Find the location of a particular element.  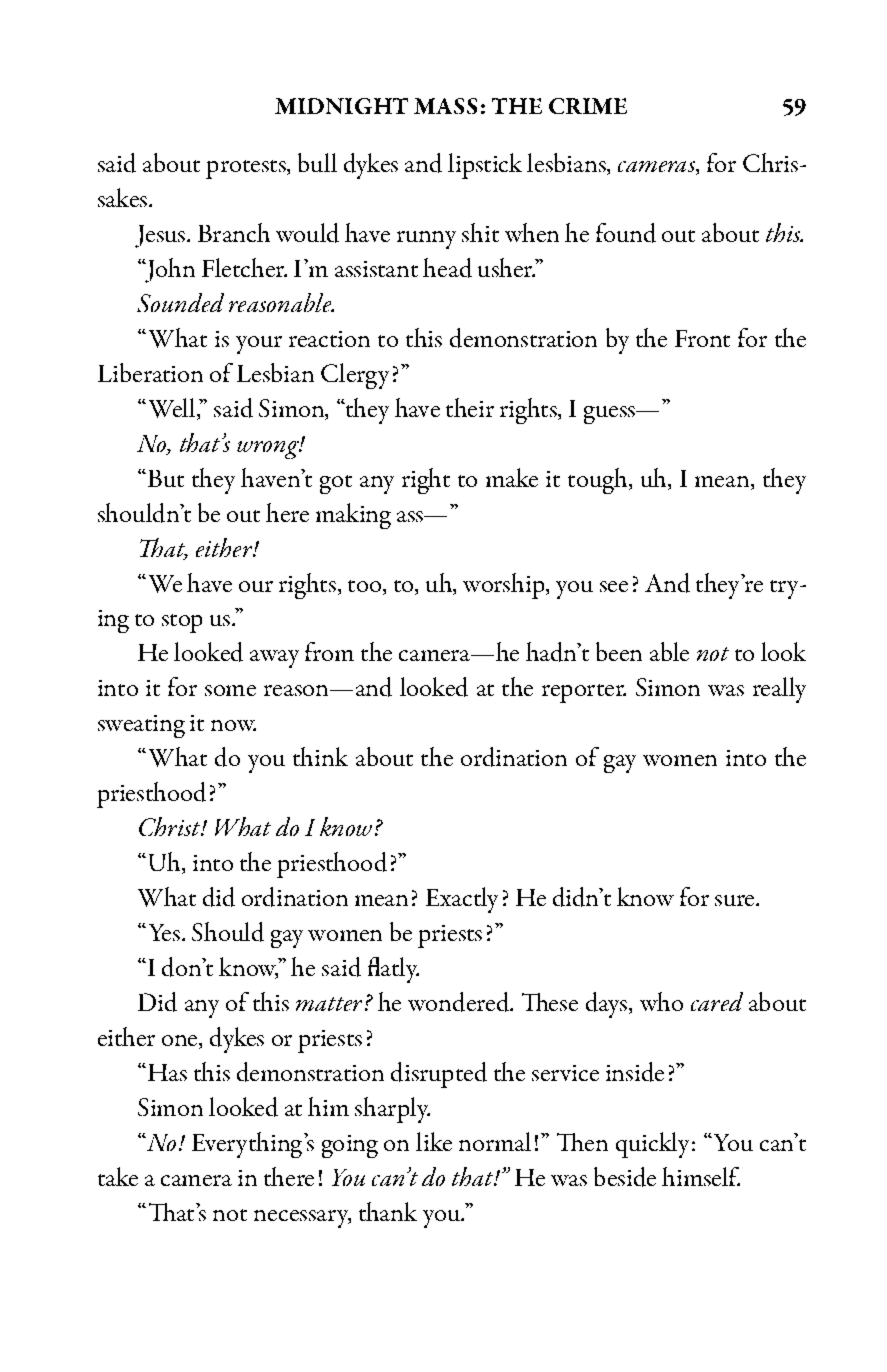

worship is located at coordinates (505, 586).
